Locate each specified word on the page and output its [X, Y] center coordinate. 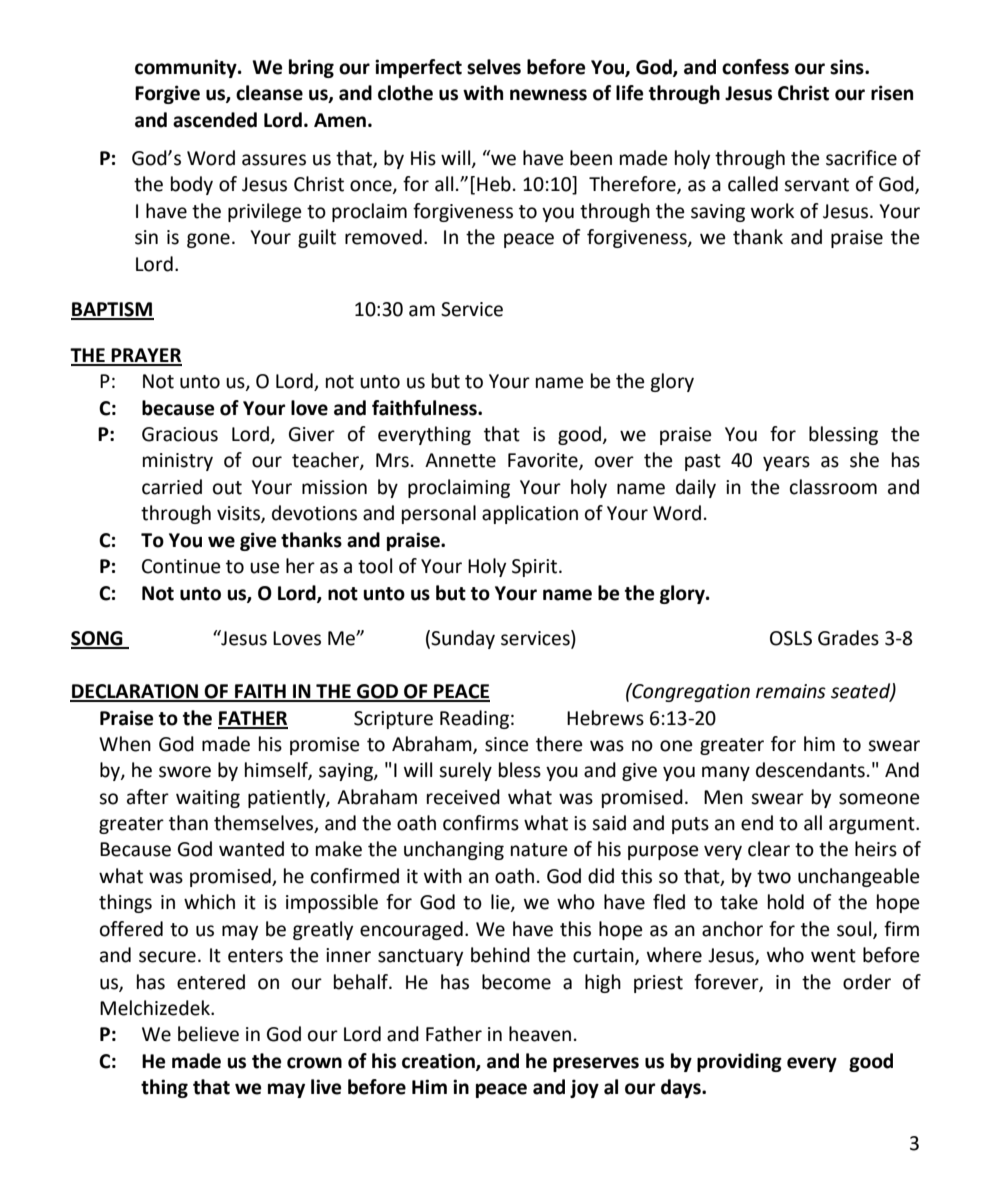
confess [755, 67]
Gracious [180, 434]
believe [208, 1034]
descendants [810, 770]
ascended [215, 120]
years [786, 463]
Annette [460, 460]
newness [548, 95]
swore [185, 772]
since [507, 744]
